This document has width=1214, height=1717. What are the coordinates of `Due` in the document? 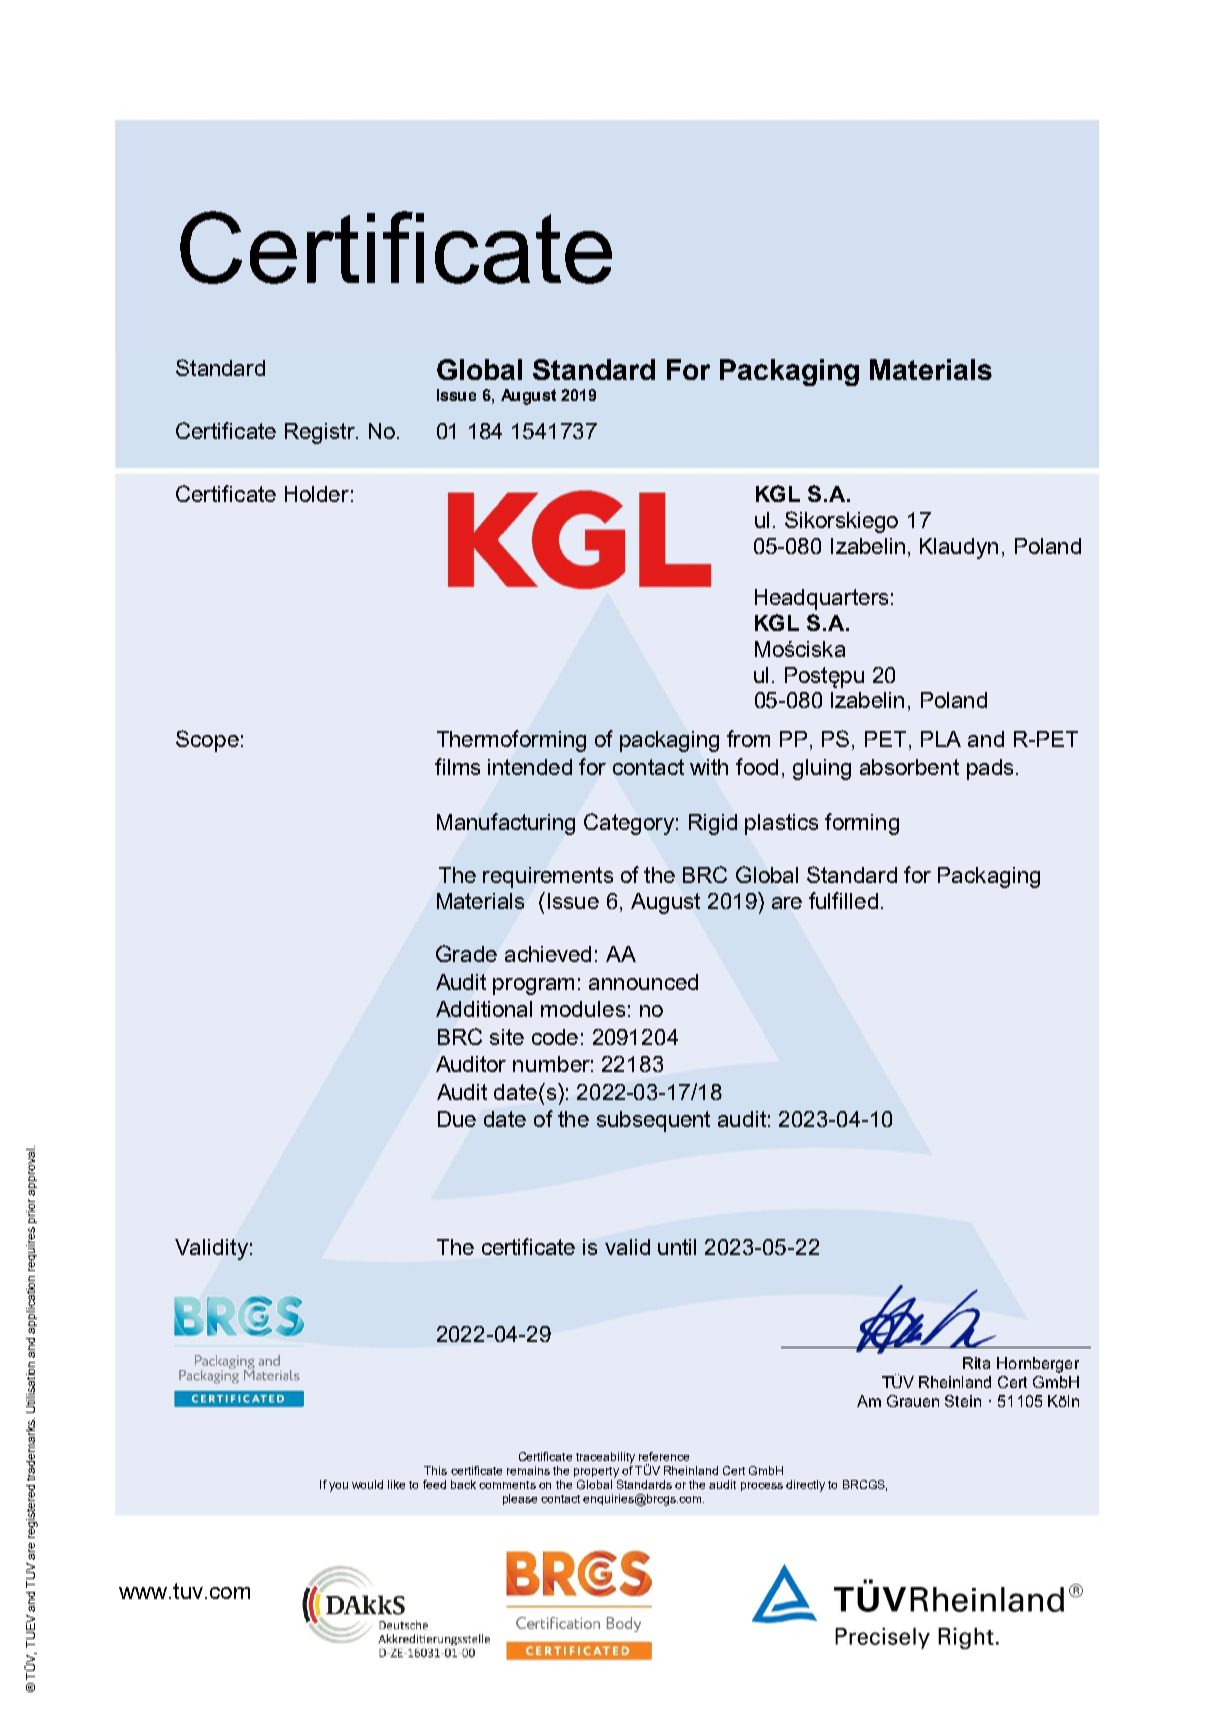 It's located at (457, 1119).
